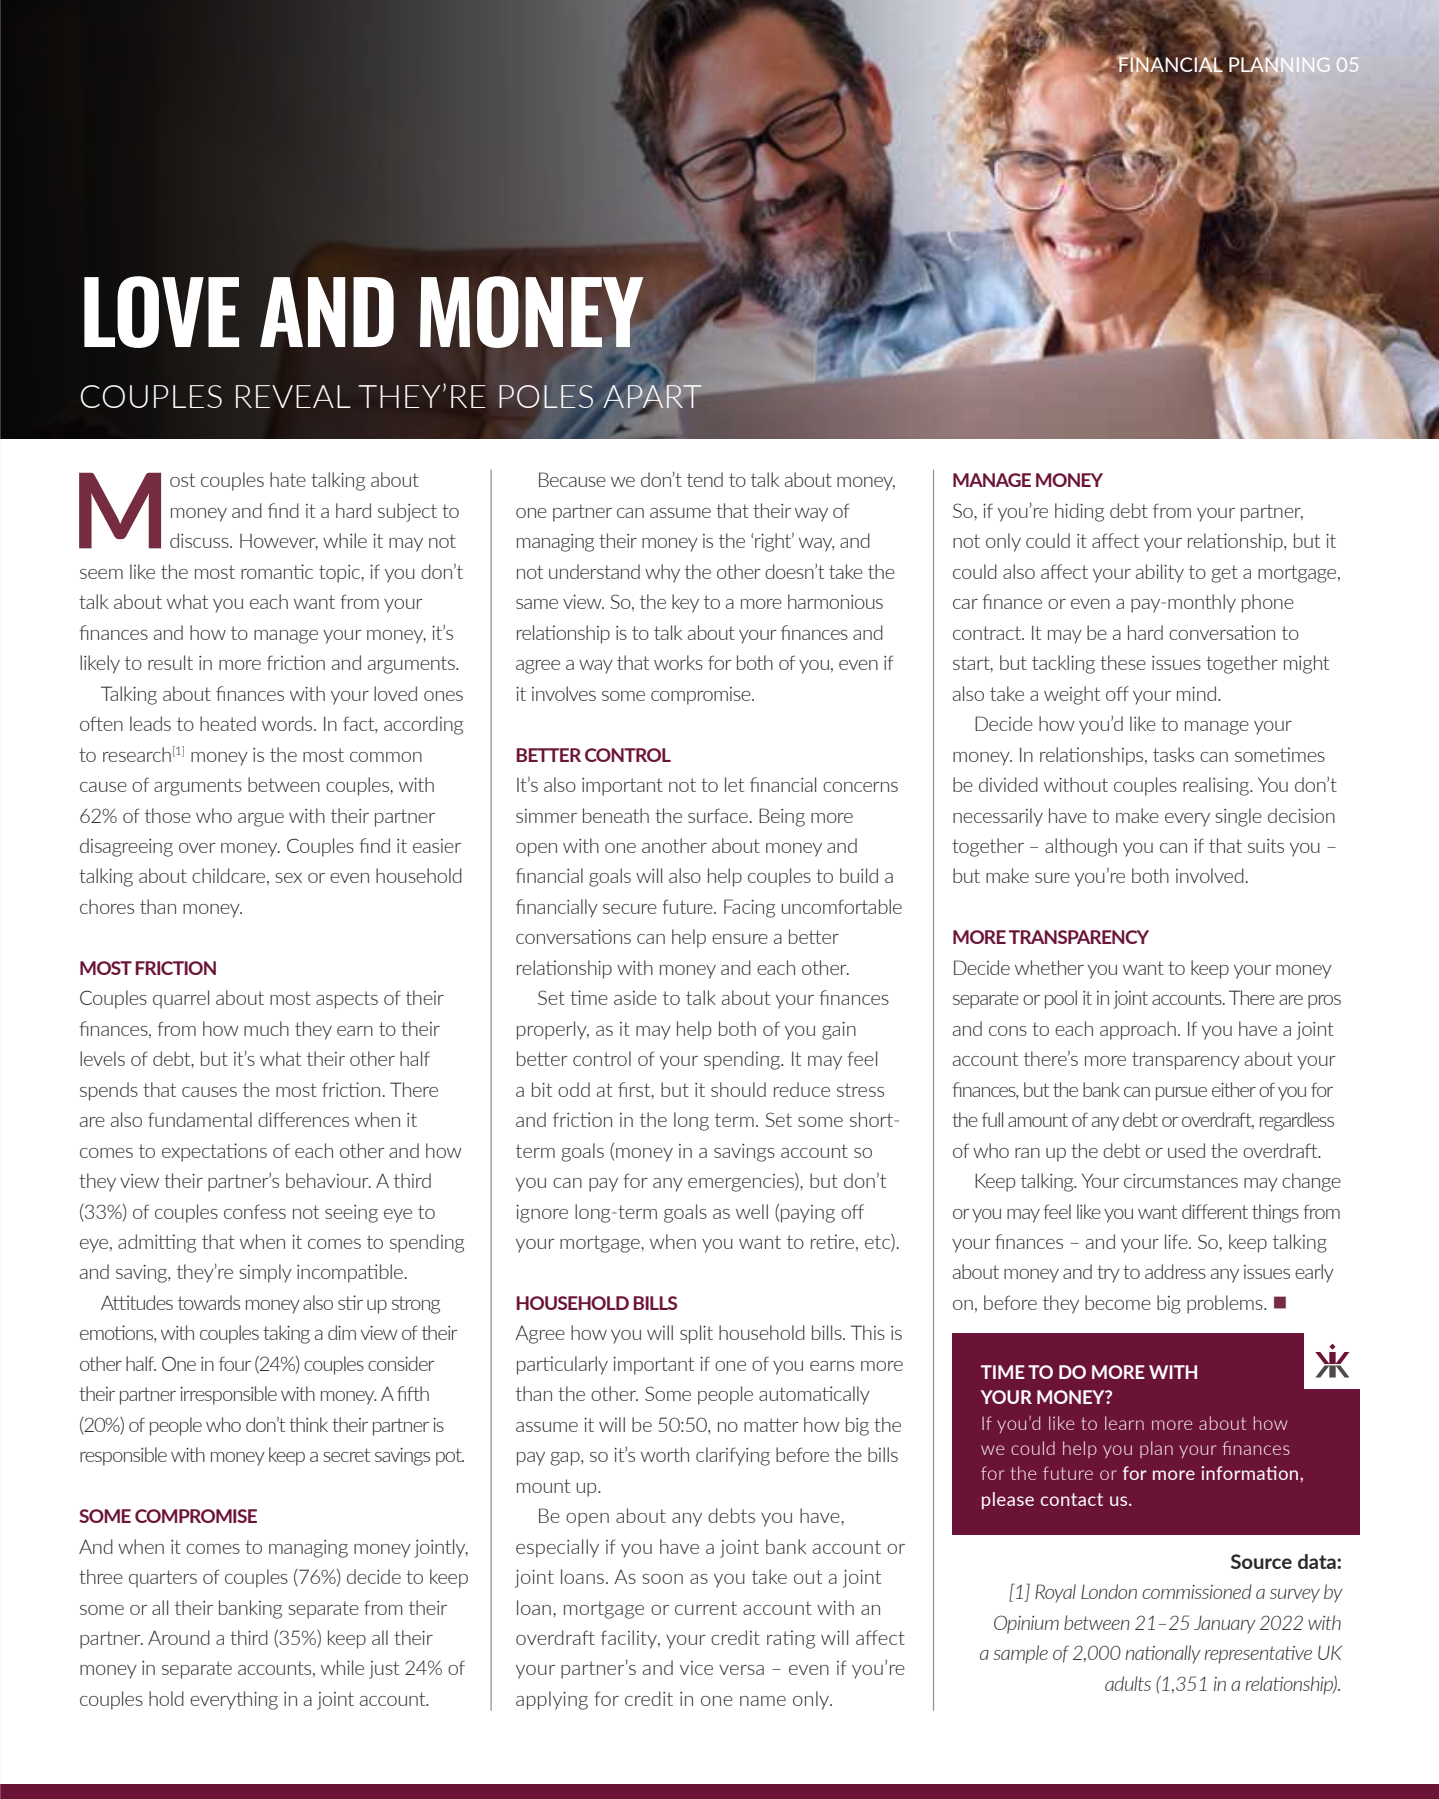 Image resolution: width=1439 pixels, height=1799 pixels. I want to click on REVEAL, so click(293, 396).
